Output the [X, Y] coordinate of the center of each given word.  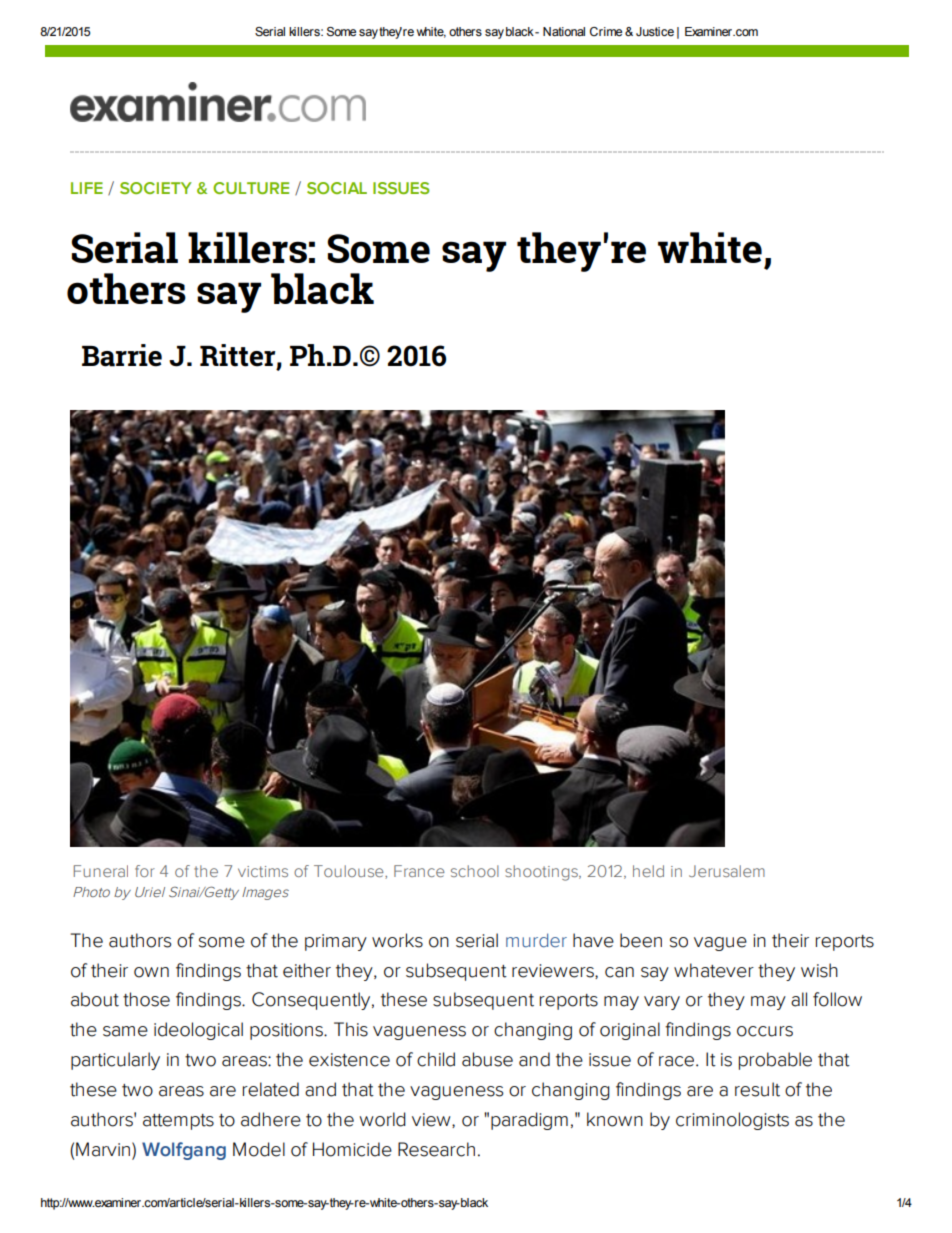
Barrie [122, 355]
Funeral [101, 871]
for [145, 871]
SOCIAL [337, 188]
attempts [178, 1122]
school [475, 871]
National [564, 31]
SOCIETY [156, 188]
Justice [655, 31]
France [419, 871]
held [648, 871]
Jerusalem [727, 871]
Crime [606, 31]
